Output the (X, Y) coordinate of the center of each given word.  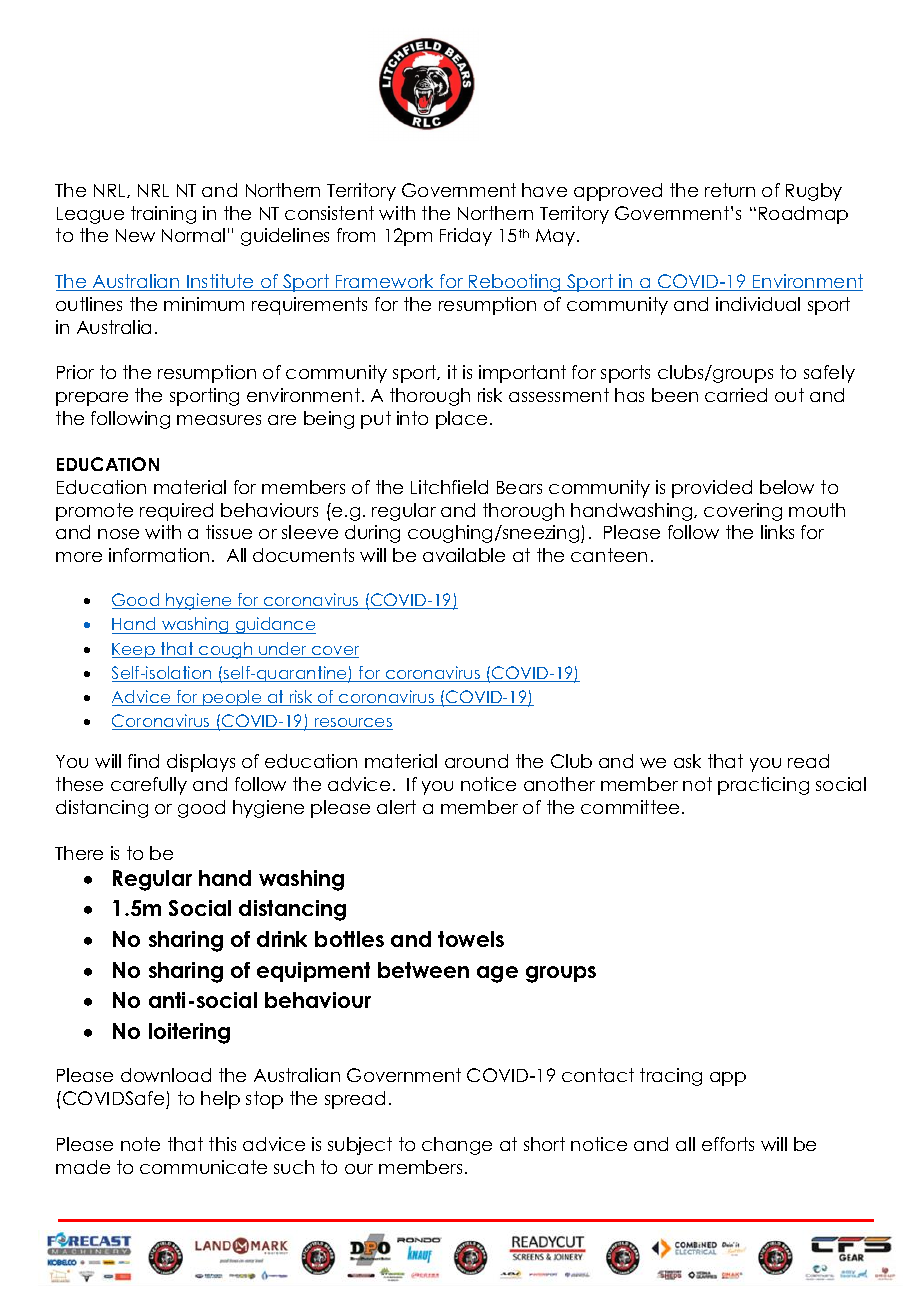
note (140, 1144)
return (730, 190)
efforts (728, 1144)
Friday (466, 237)
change (457, 1146)
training (163, 215)
